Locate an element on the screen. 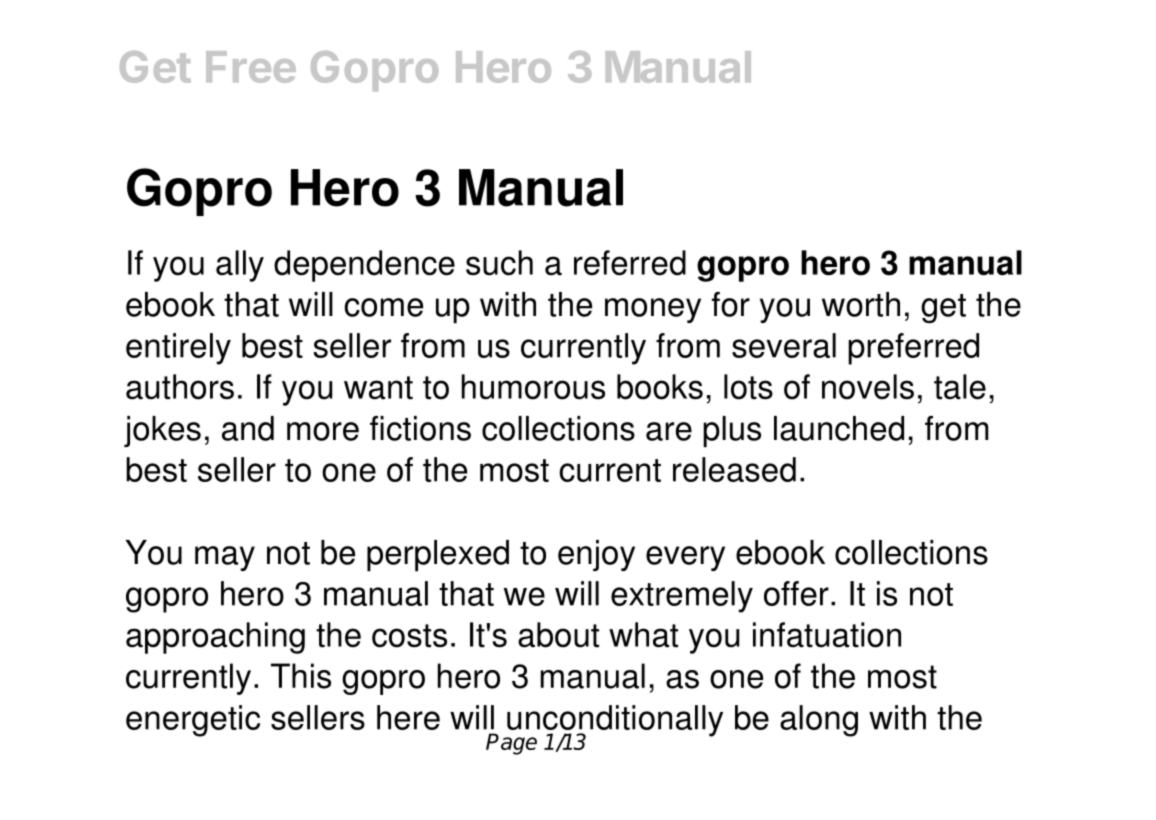 This screenshot has width=1156, height=820. humorous is located at coordinates (533, 387).
